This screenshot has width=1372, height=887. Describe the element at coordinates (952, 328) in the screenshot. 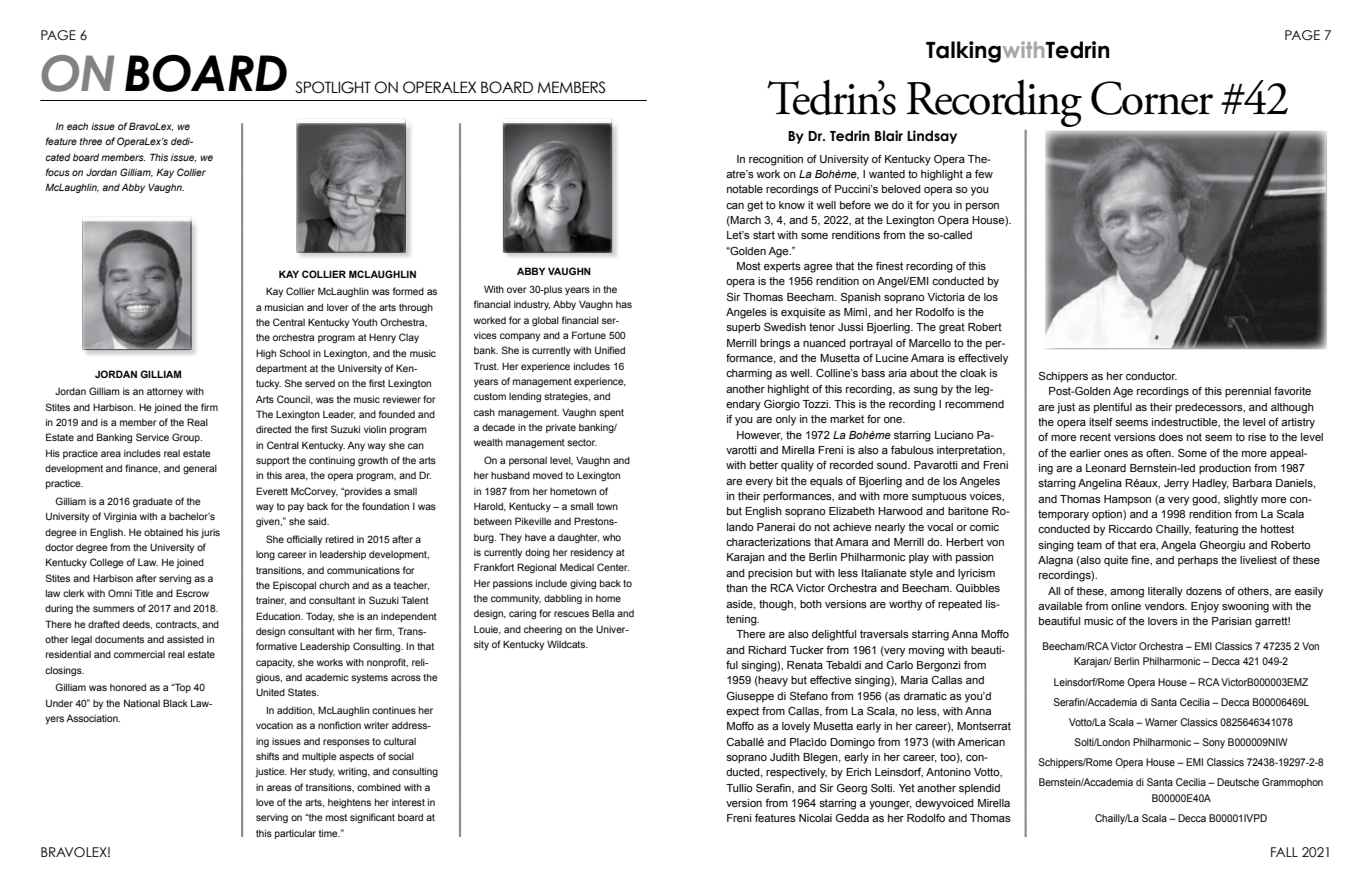

I see `great` at that location.
